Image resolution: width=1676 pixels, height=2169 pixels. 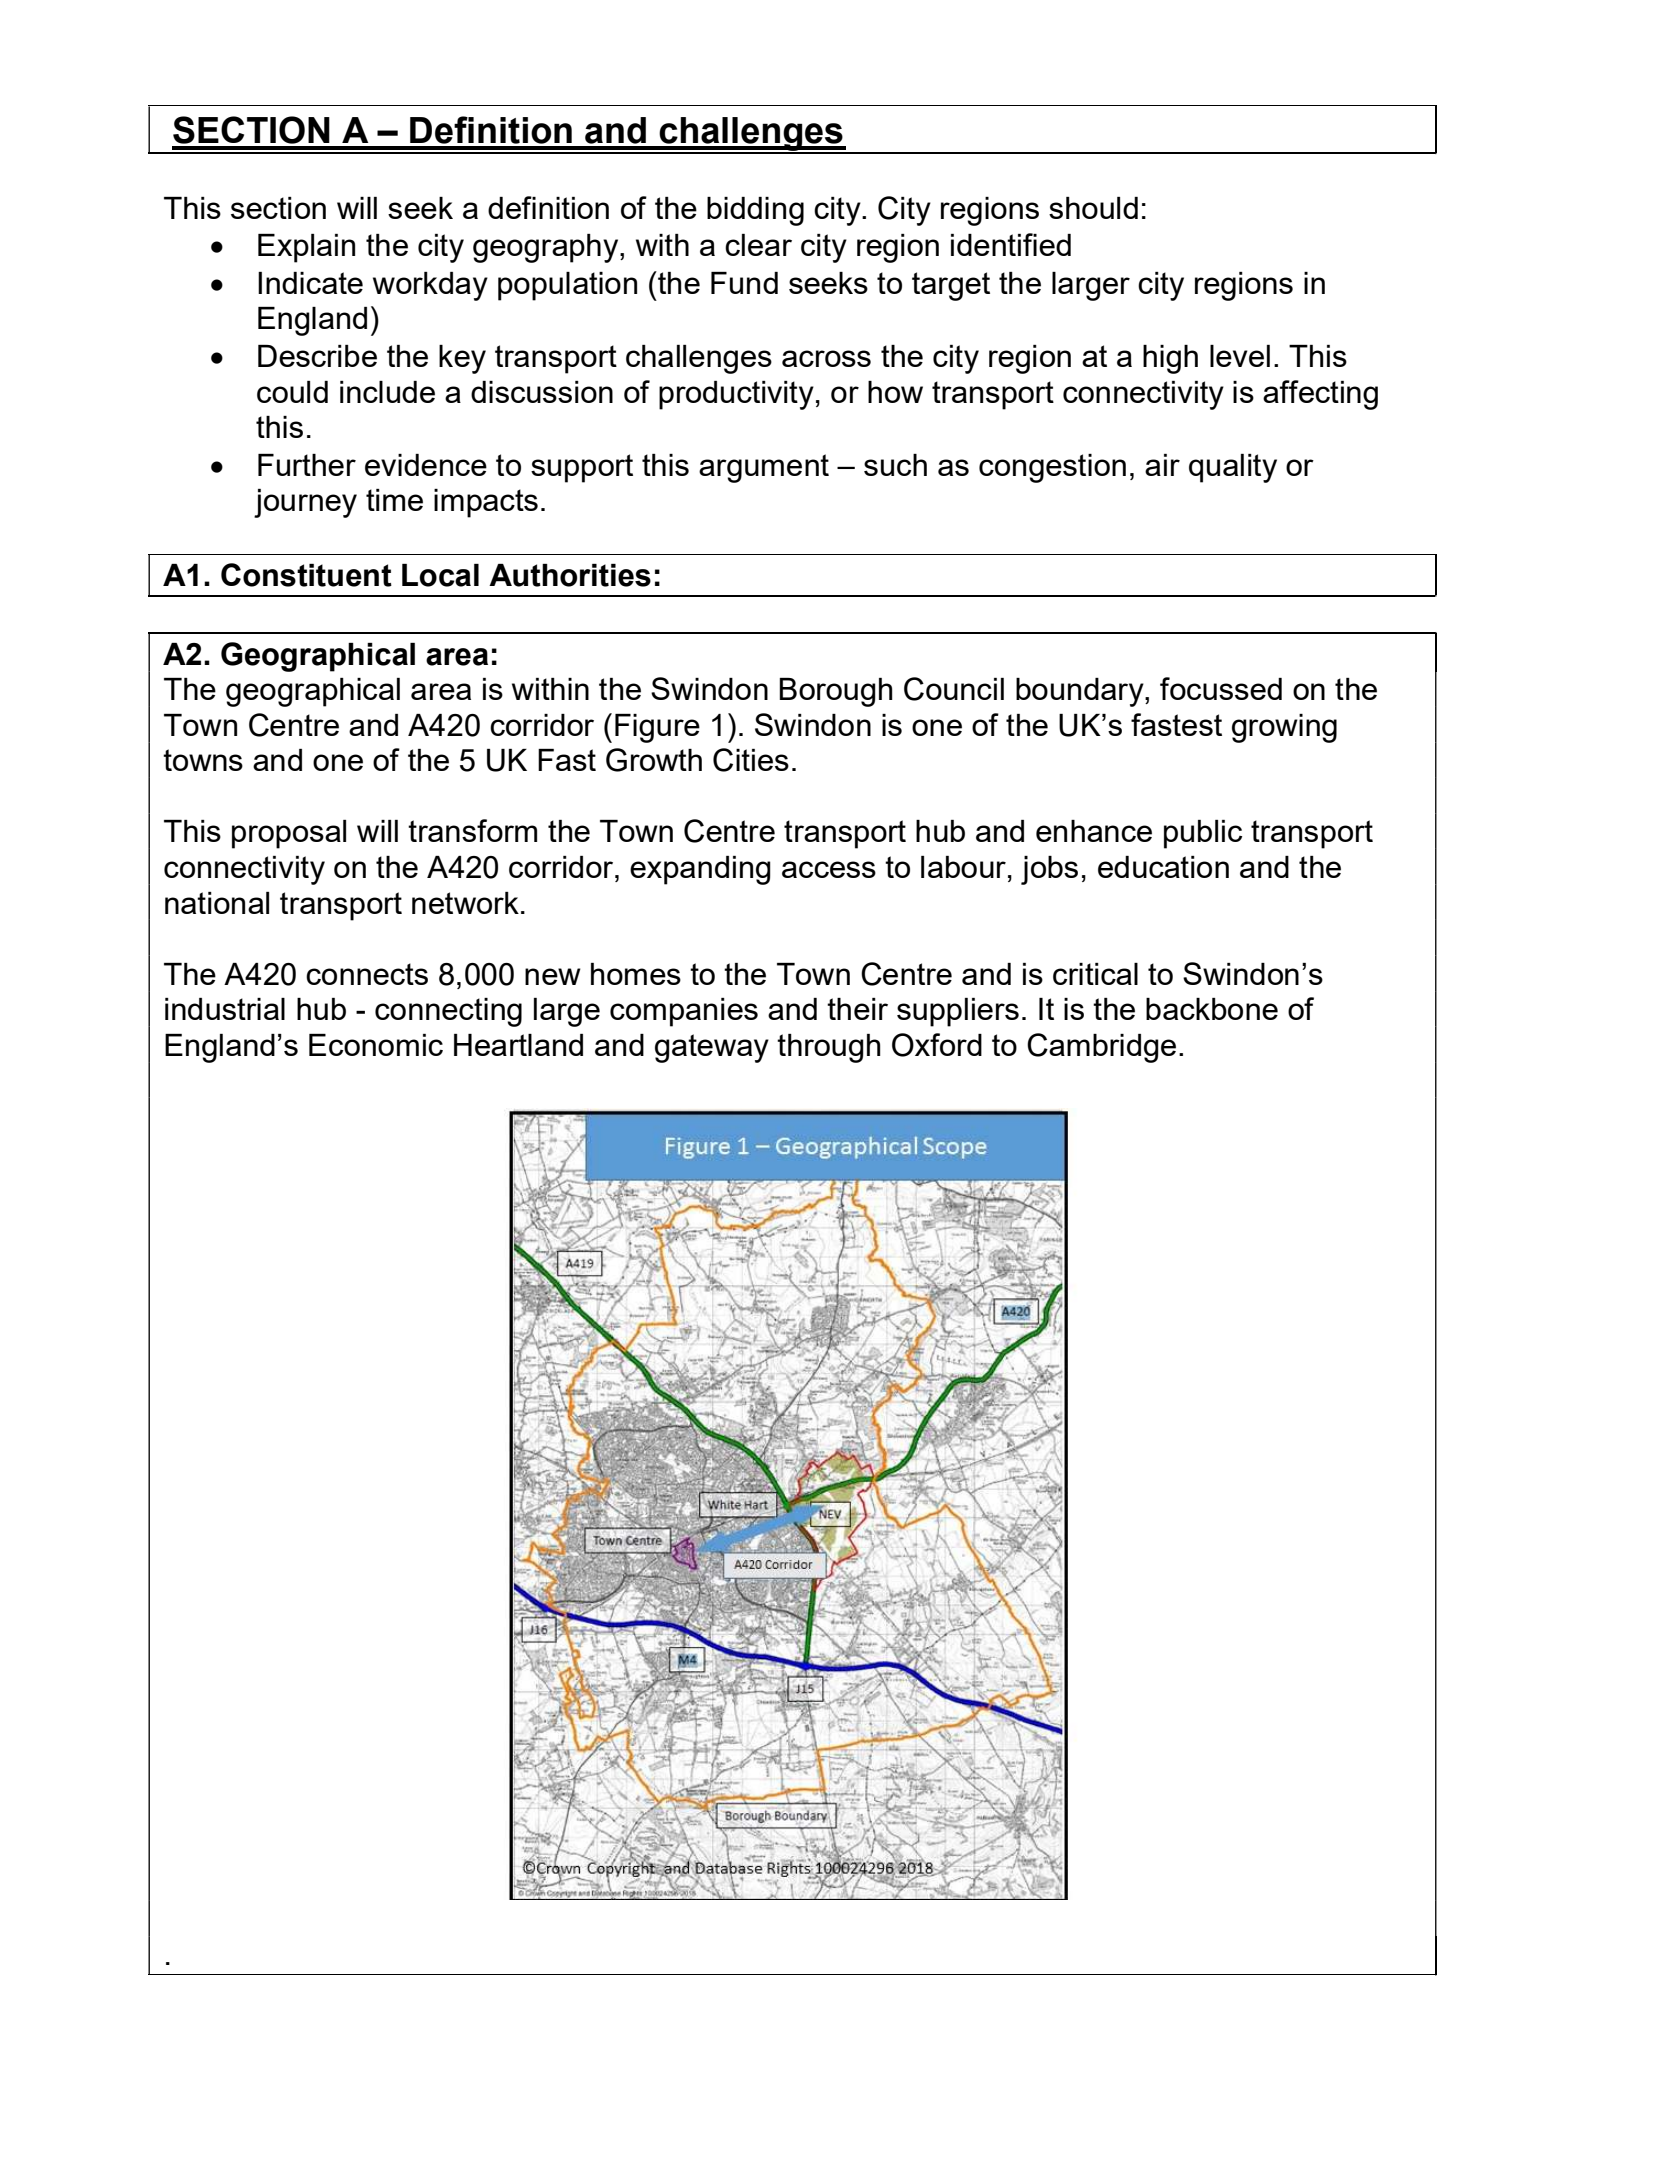 What do you see at coordinates (712, 1048) in the image?
I see `gateway` at bounding box center [712, 1048].
